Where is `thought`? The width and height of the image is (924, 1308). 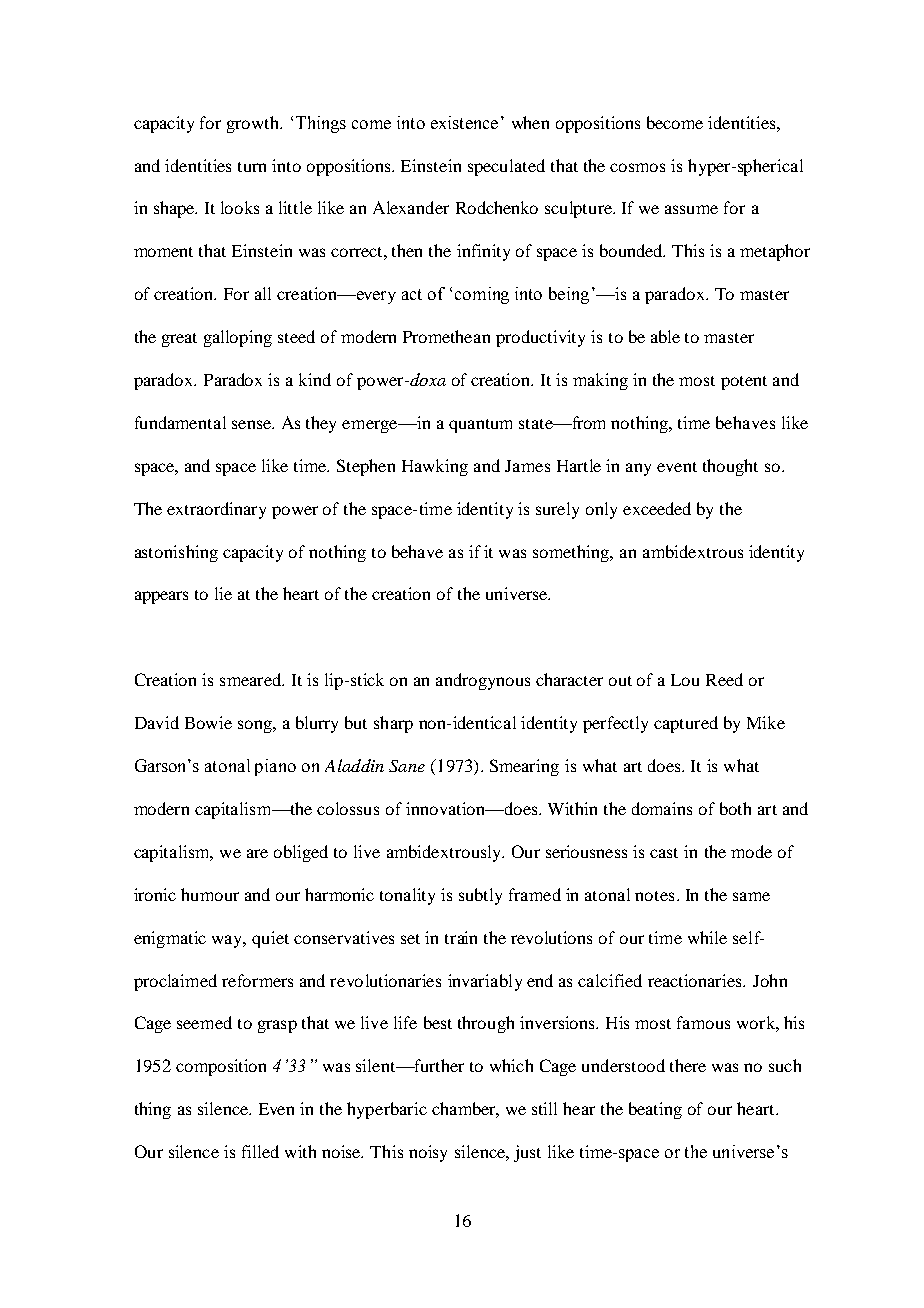 thought is located at coordinates (730, 467).
